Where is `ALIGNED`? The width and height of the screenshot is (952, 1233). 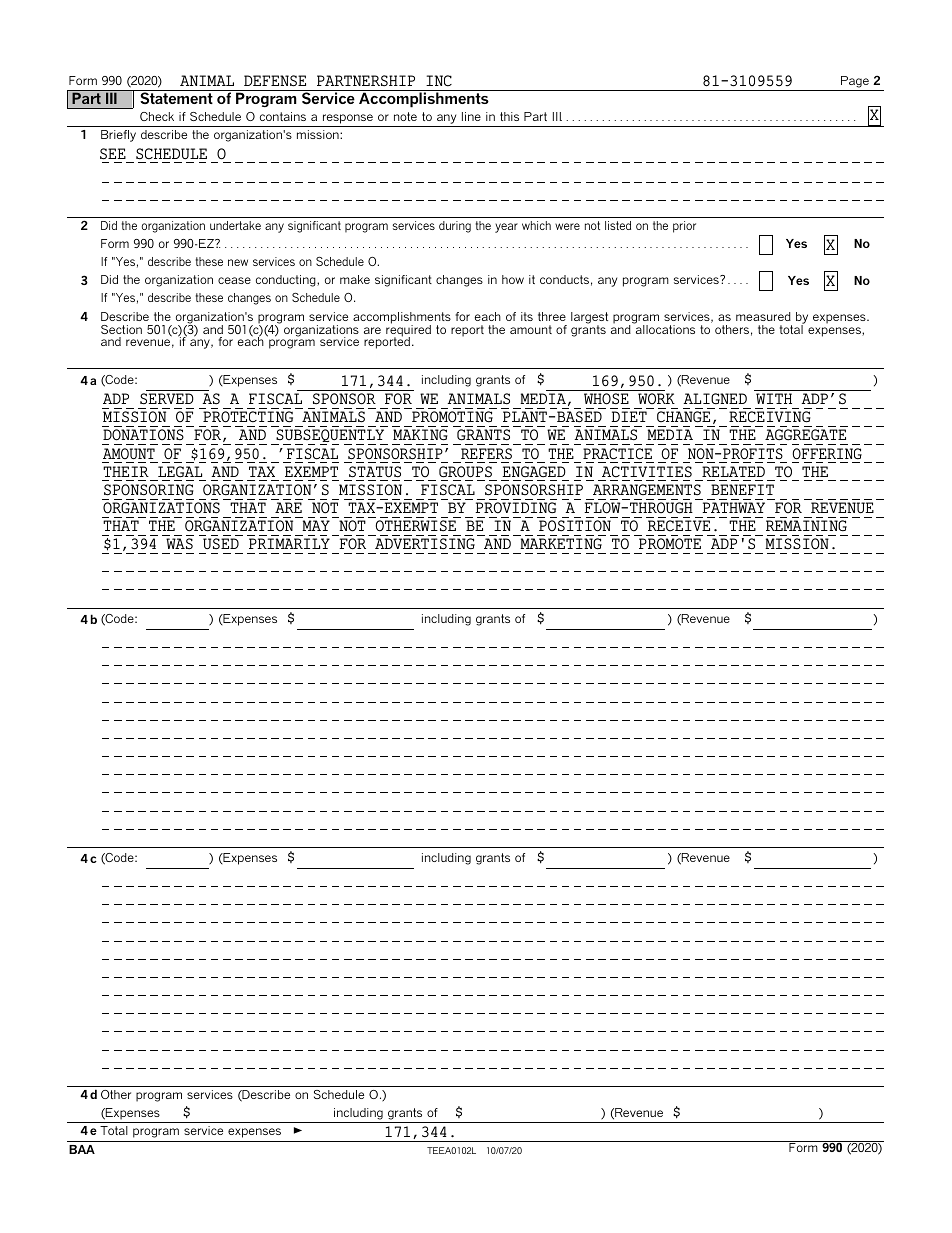
ALIGNED is located at coordinates (715, 398).
